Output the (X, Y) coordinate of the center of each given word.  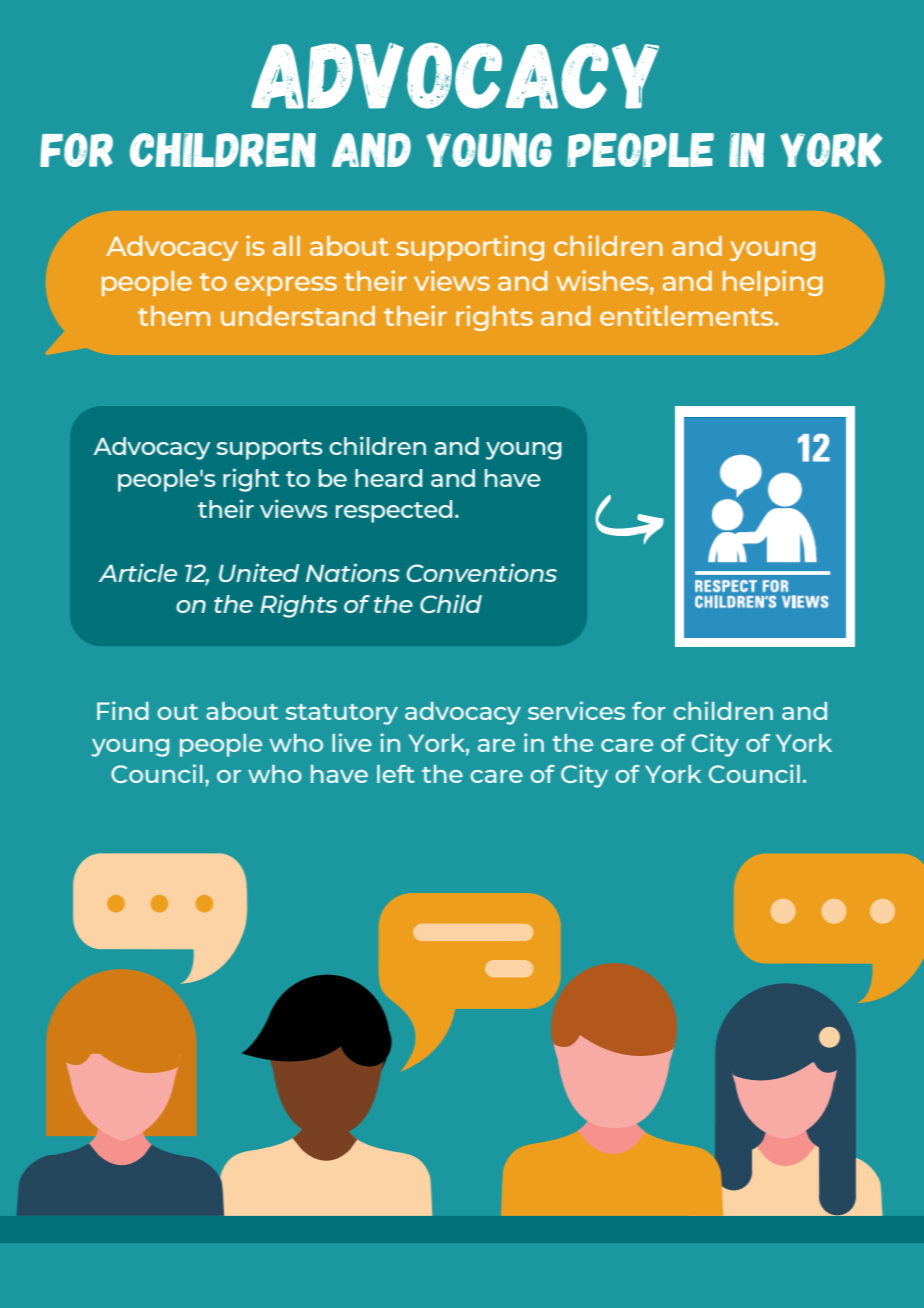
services (576, 710)
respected (394, 511)
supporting (470, 248)
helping (773, 283)
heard (388, 478)
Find (123, 710)
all (286, 246)
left (396, 774)
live (352, 742)
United (259, 572)
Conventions (482, 572)
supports (270, 449)
